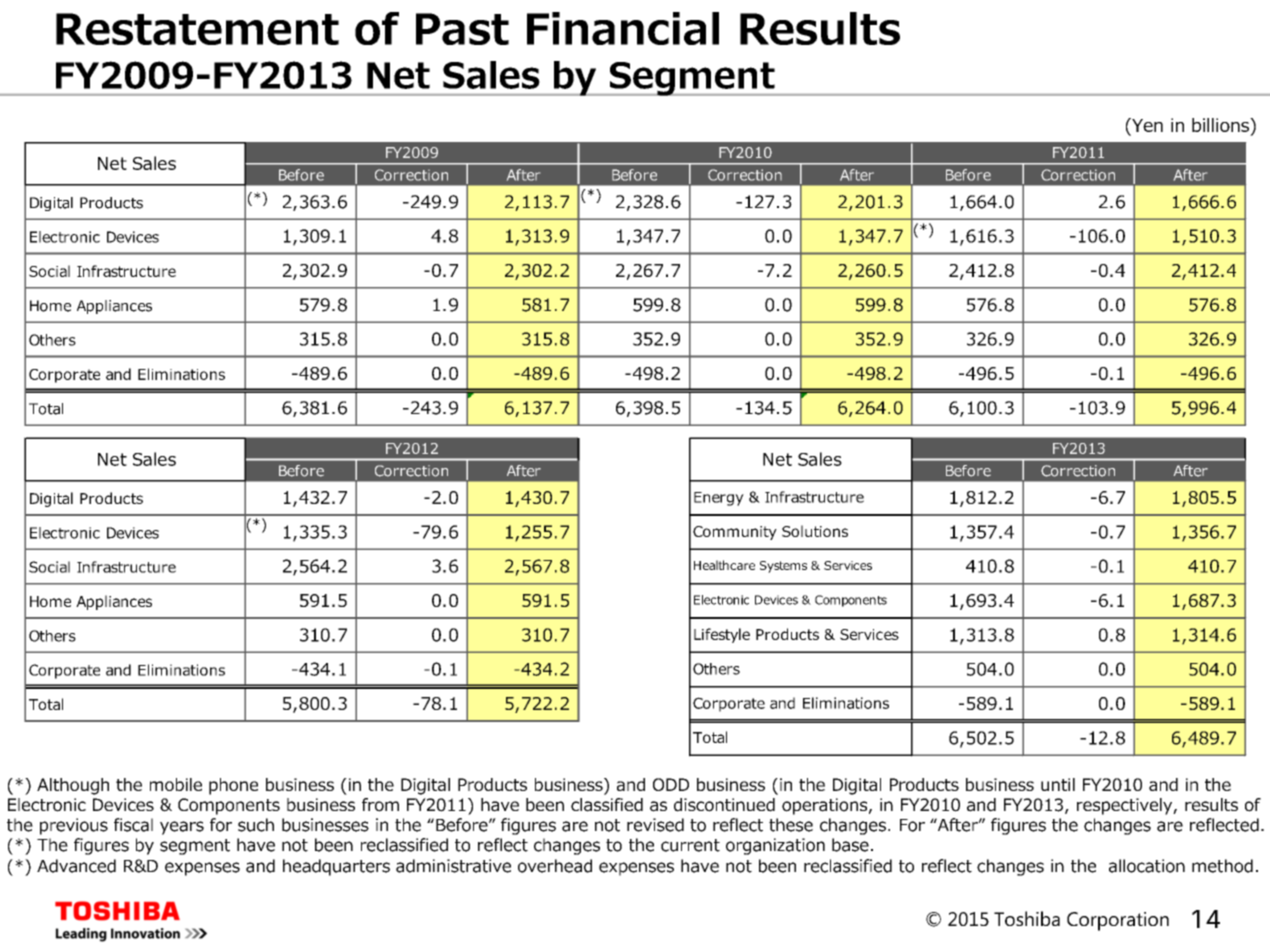 The height and width of the screenshot is (952, 1270). What do you see at coordinates (176, 784) in the screenshot?
I see `mobile` at bounding box center [176, 784].
